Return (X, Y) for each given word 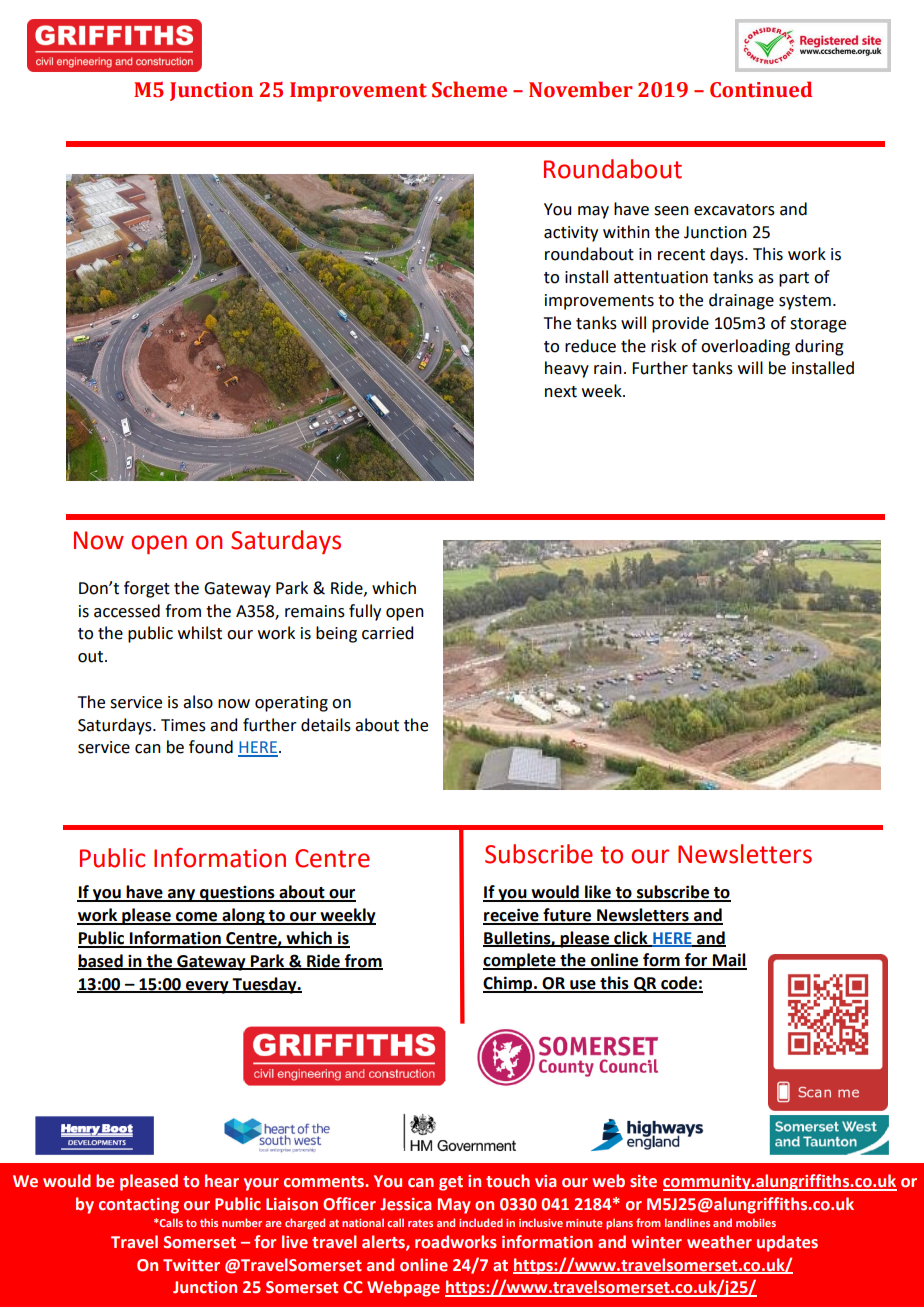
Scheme (469, 89)
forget (147, 589)
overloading (745, 347)
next (561, 392)
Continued (761, 89)
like (598, 893)
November (581, 89)
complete (520, 961)
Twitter (191, 1265)
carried (387, 633)
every (207, 987)
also (198, 702)
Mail (729, 961)
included (481, 1222)
